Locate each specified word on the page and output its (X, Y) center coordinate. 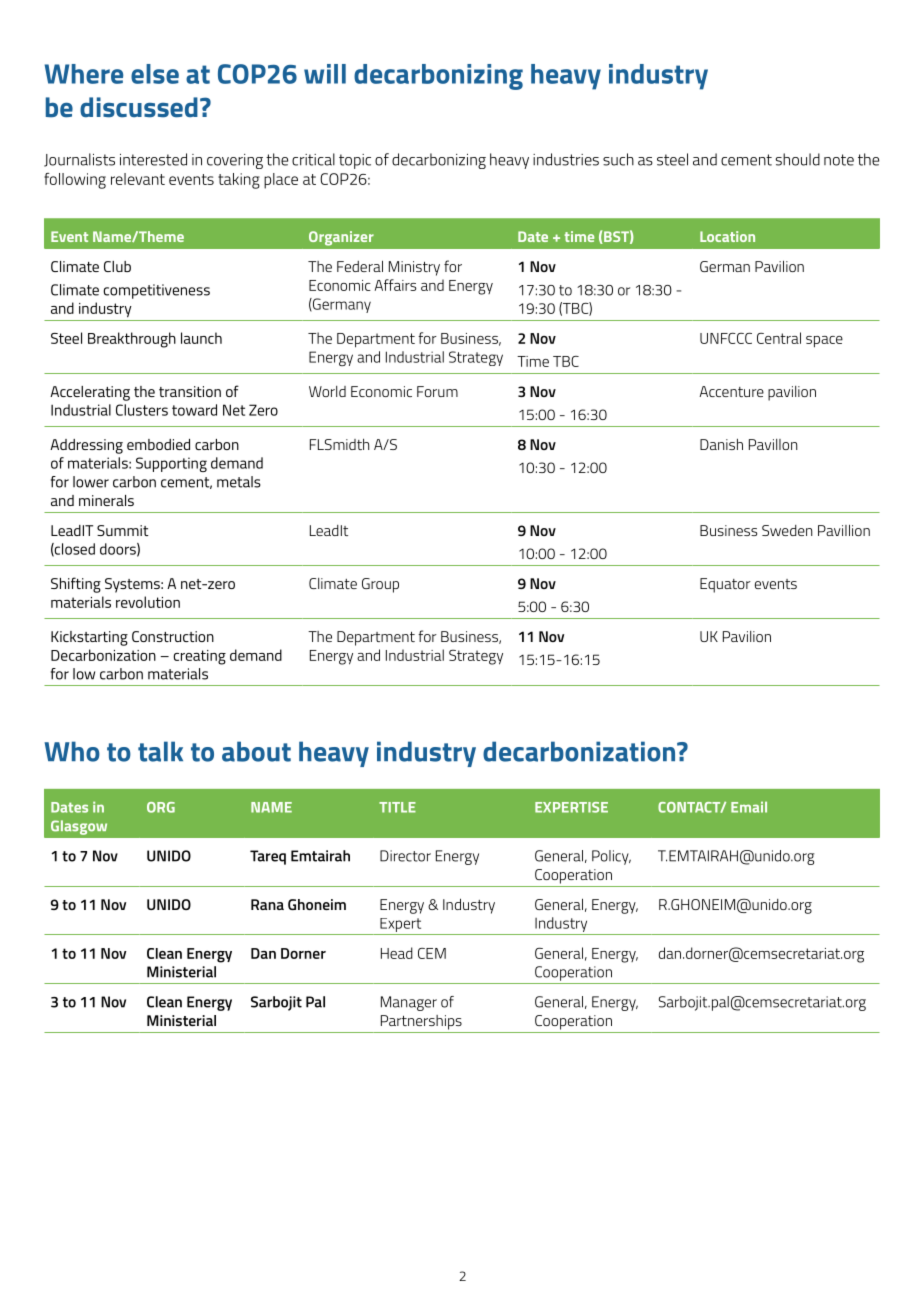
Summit (123, 530)
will (325, 74)
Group (380, 585)
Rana (267, 904)
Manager (409, 1003)
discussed (139, 107)
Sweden (787, 530)
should (798, 159)
